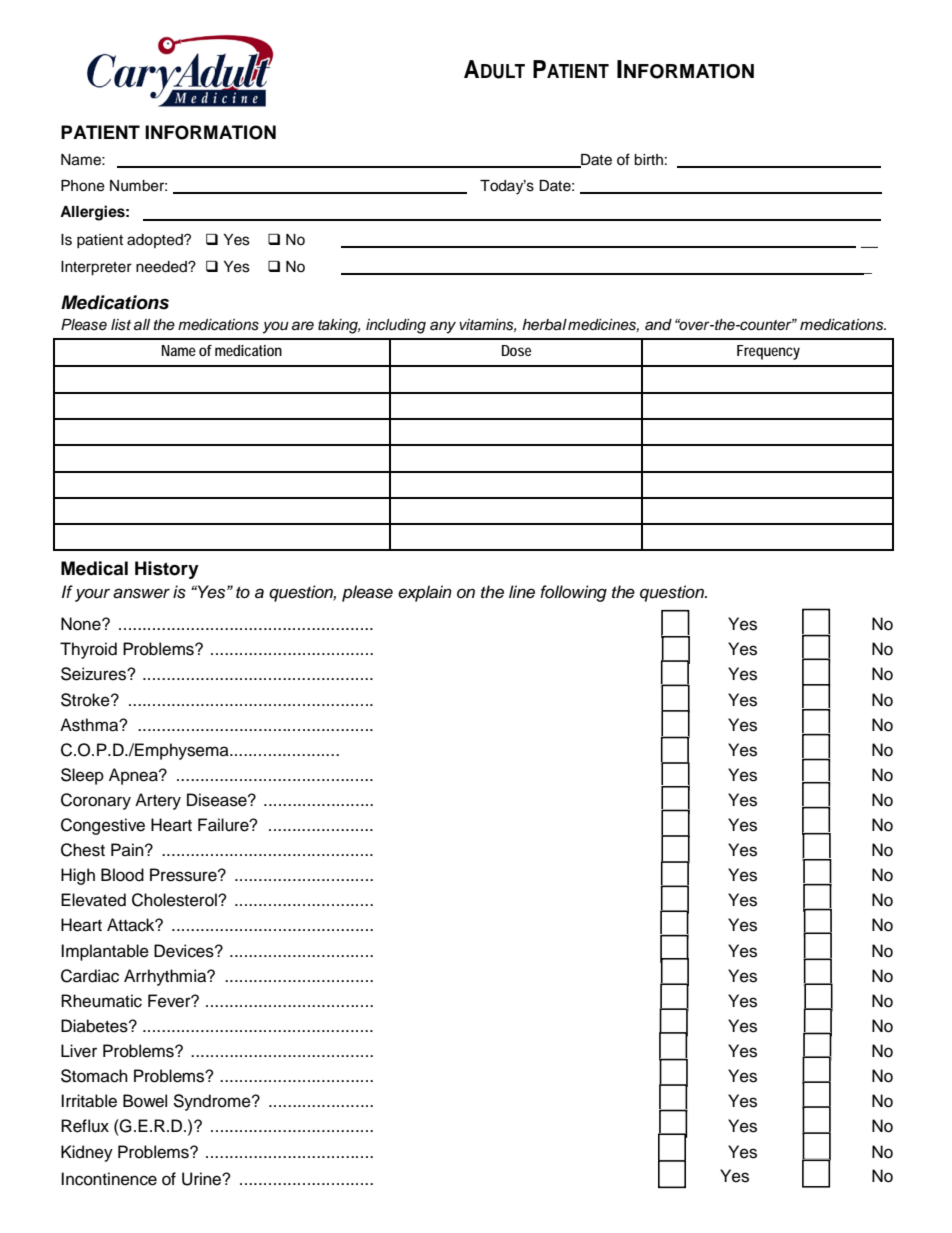  Describe the element at coordinates (156, 241) in the image. I see `adopted` at that location.
